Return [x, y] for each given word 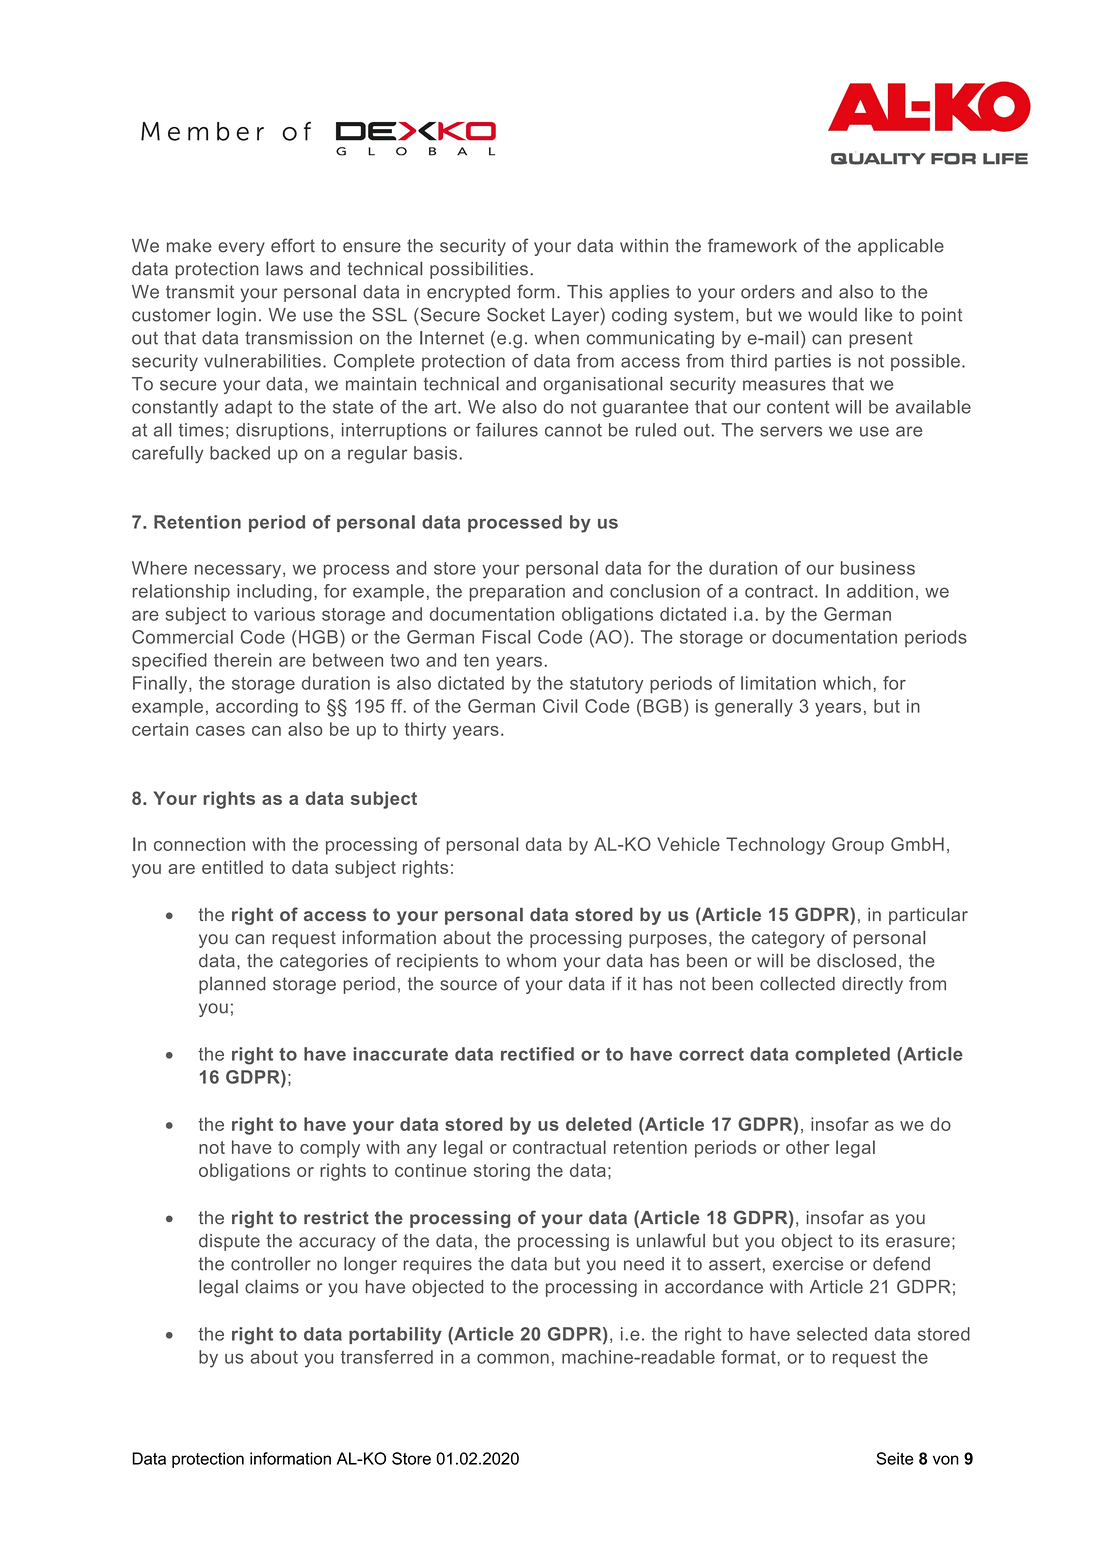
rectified [537, 1054]
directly [872, 985]
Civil [560, 706]
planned [232, 985]
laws [284, 269]
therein [243, 660]
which [847, 683]
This [585, 292]
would [832, 315]
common [513, 1358]
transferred [387, 1357]
